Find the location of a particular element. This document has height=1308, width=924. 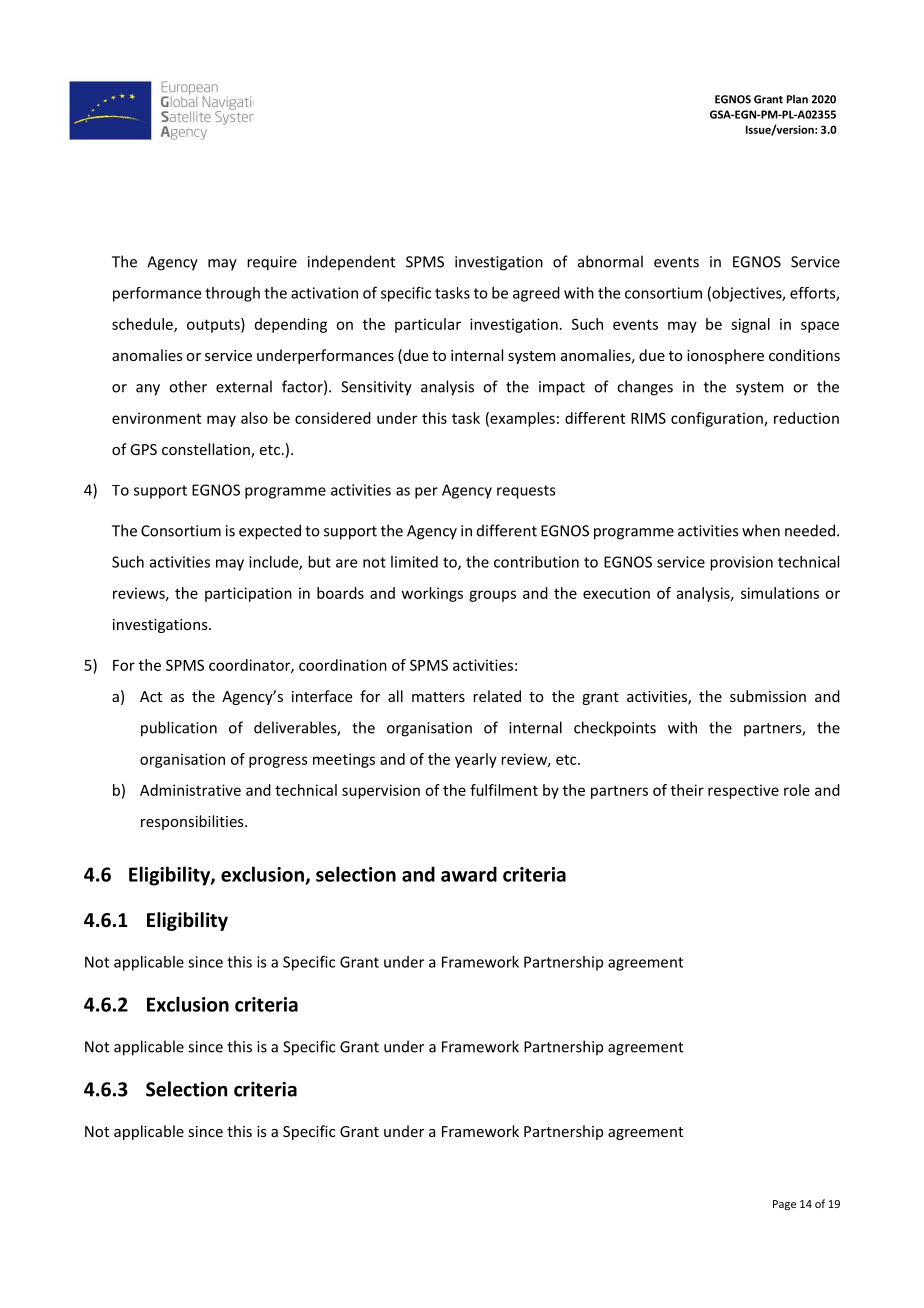

yearly is located at coordinates (476, 760).
